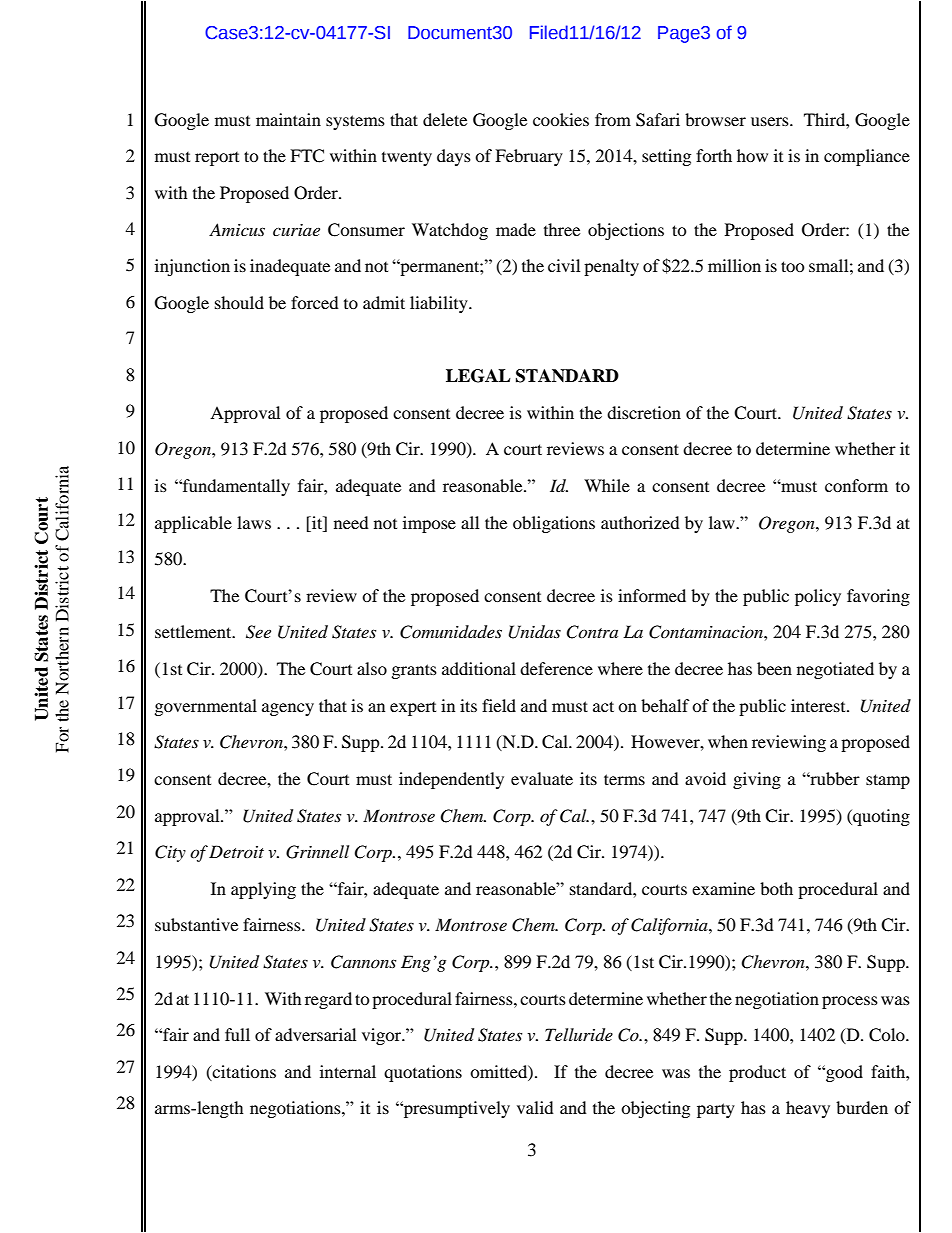  What do you see at coordinates (217, 159) in the screenshot?
I see `report` at bounding box center [217, 159].
